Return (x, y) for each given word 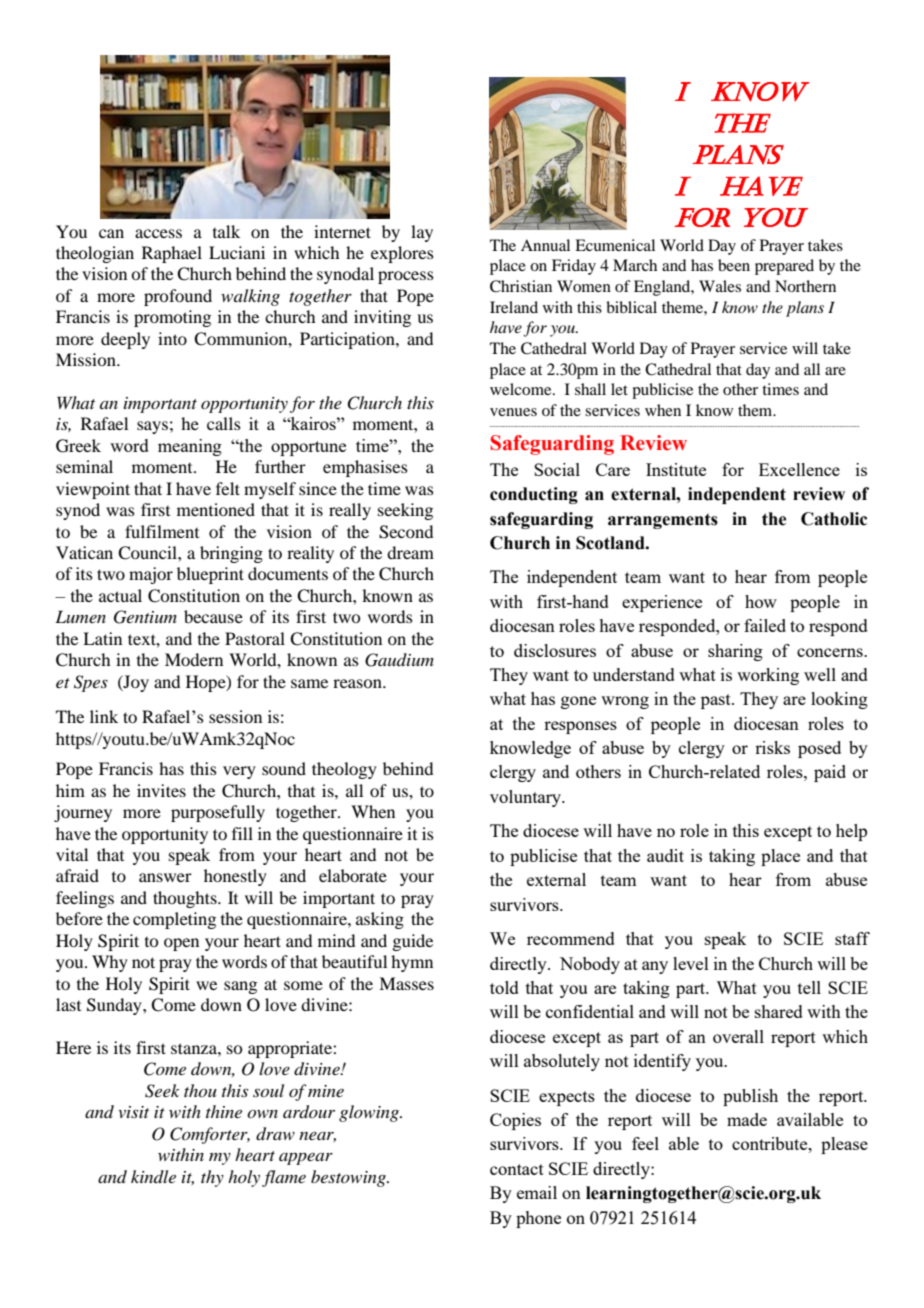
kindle (153, 1176)
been (734, 265)
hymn (412, 963)
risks (772, 747)
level (691, 963)
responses (580, 727)
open (181, 944)
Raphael (172, 254)
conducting (534, 495)
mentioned (216, 509)
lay (422, 233)
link (104, 716)
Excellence (799, 469)
